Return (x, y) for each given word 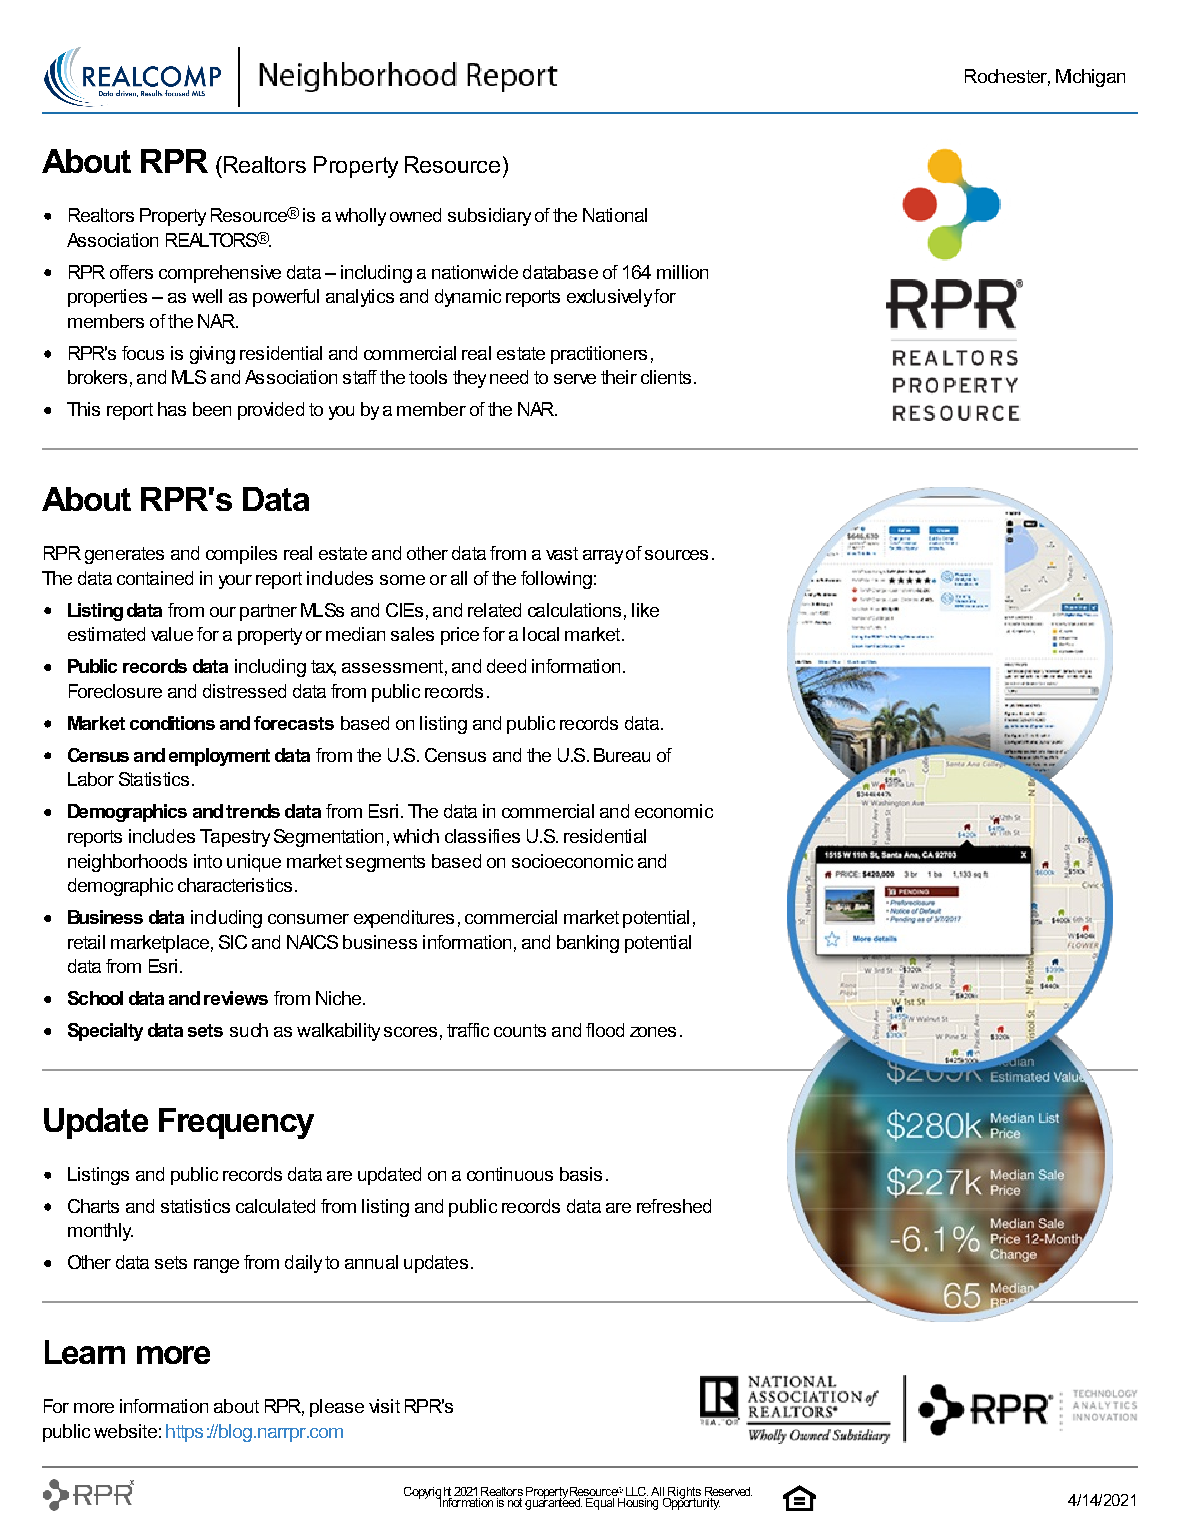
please (337, 1408)
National (615, 215)
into (208, 861)
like (645, 610)
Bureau (622, 755)
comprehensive (220, 274)
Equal (600, 1502)
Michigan (1090, 78)
